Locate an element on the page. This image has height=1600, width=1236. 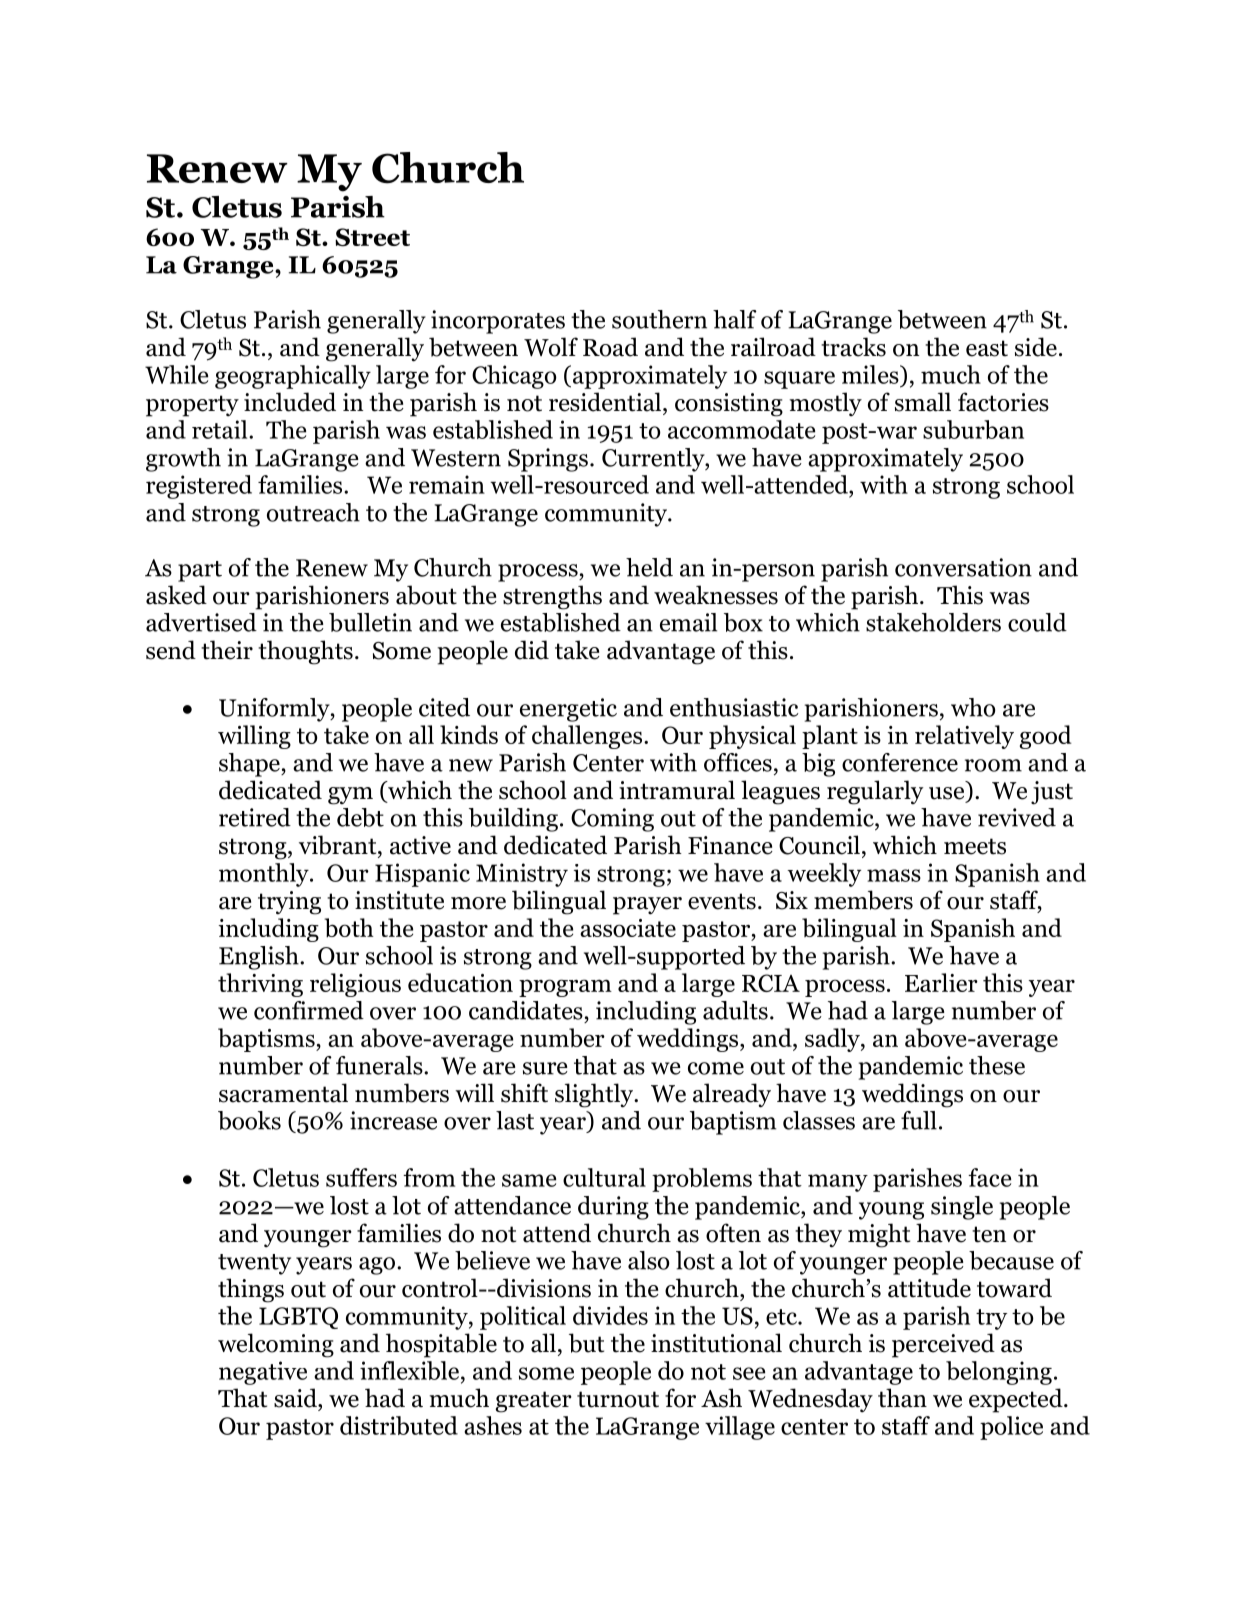
Street is located at coordinates (372, 237).
